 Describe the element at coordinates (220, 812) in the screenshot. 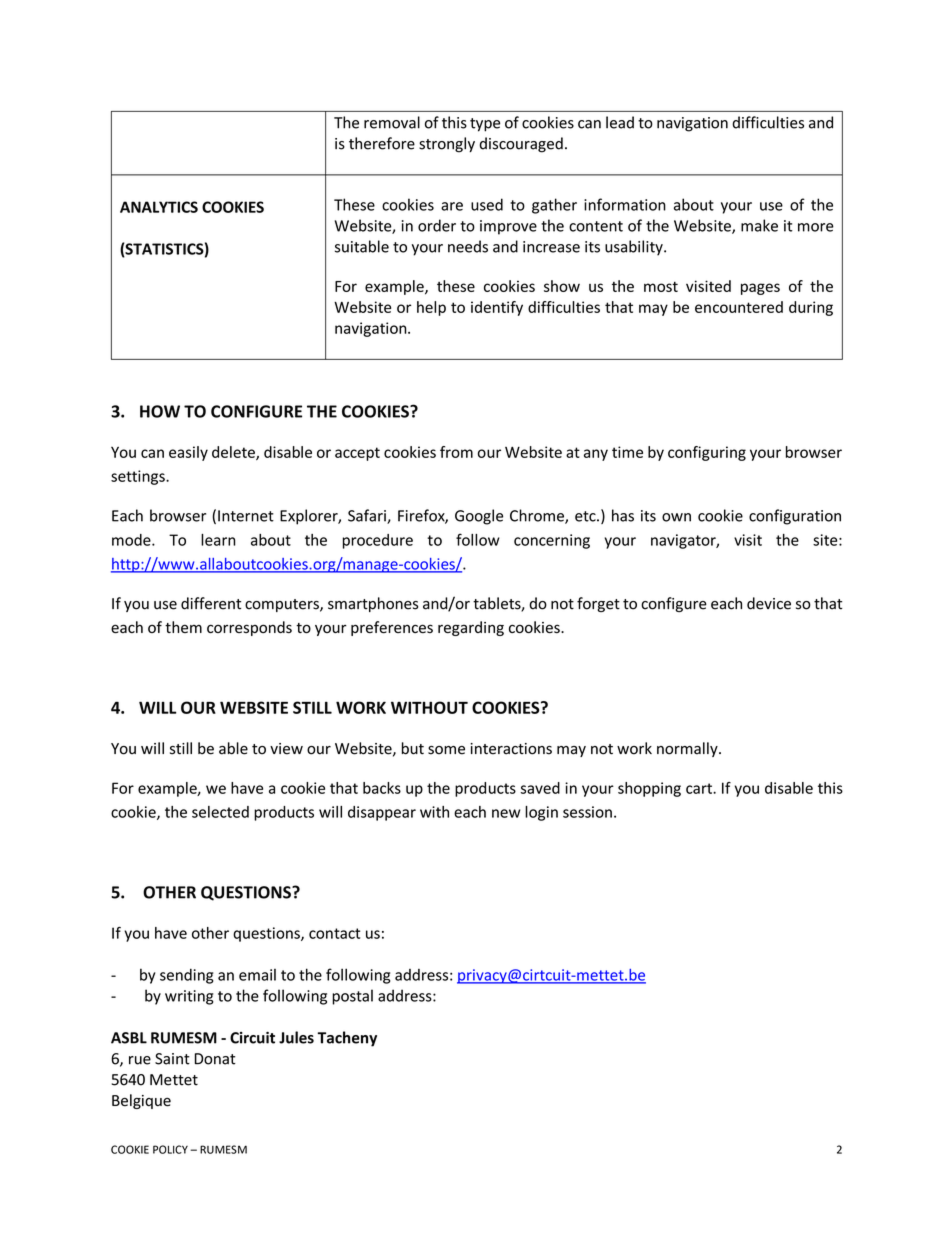

I see `selected` at that location.
